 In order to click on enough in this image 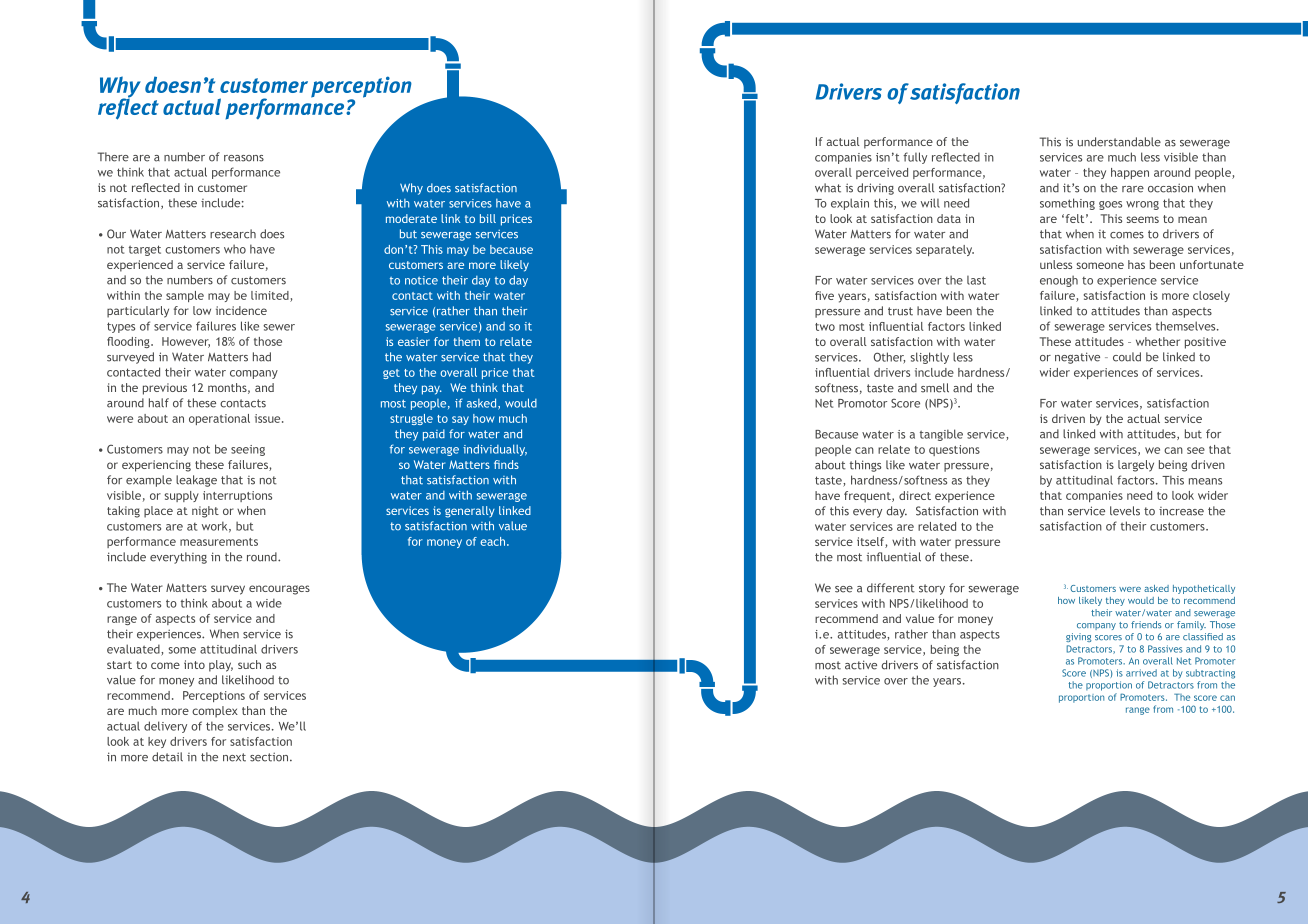, I will do `click(1059, 281)`.
